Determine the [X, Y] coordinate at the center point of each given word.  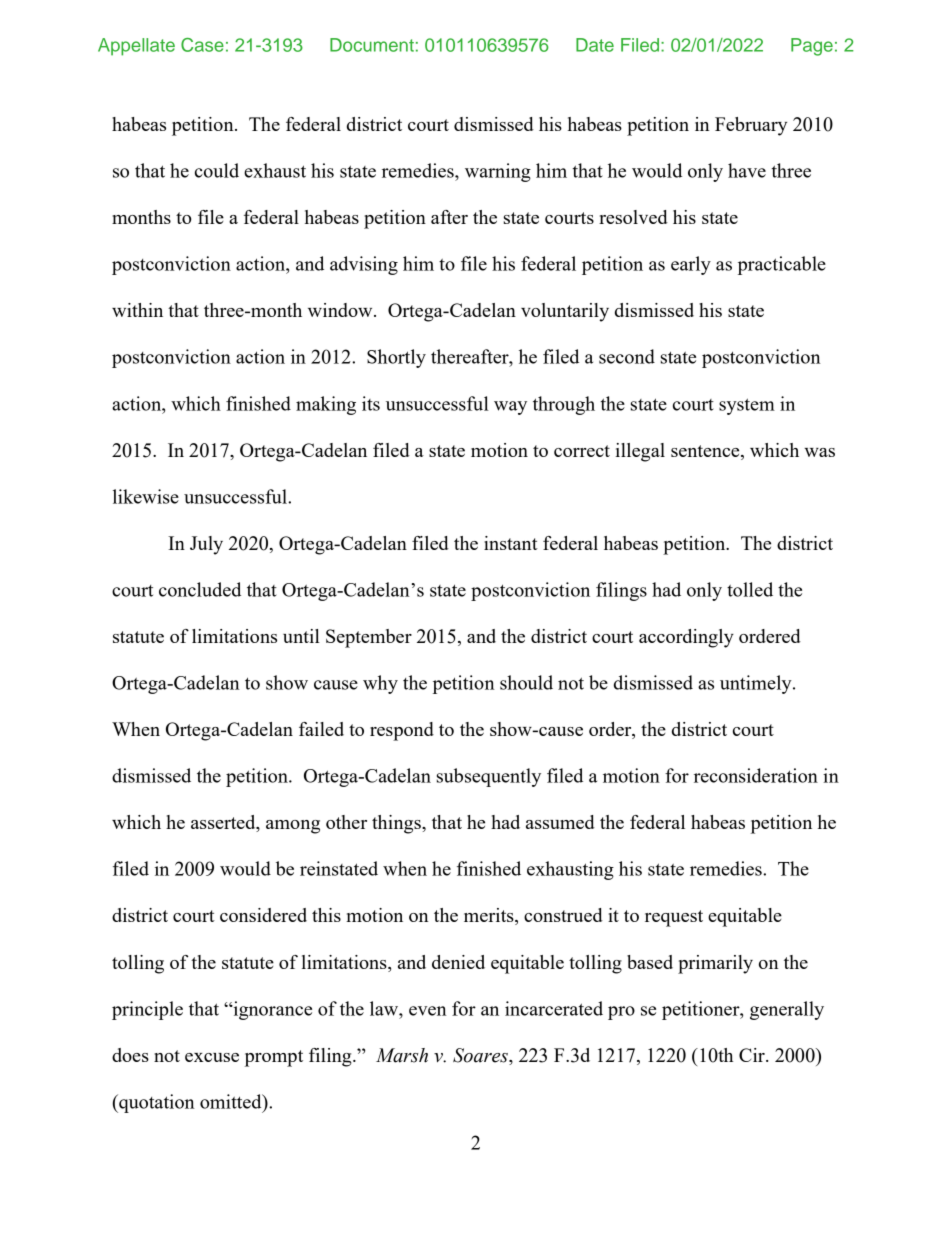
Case [202, 45]
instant [511, 543]
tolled [750, 589]
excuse [212, 1057]
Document [372, 45]
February [751, 126]
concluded [200, 589]
